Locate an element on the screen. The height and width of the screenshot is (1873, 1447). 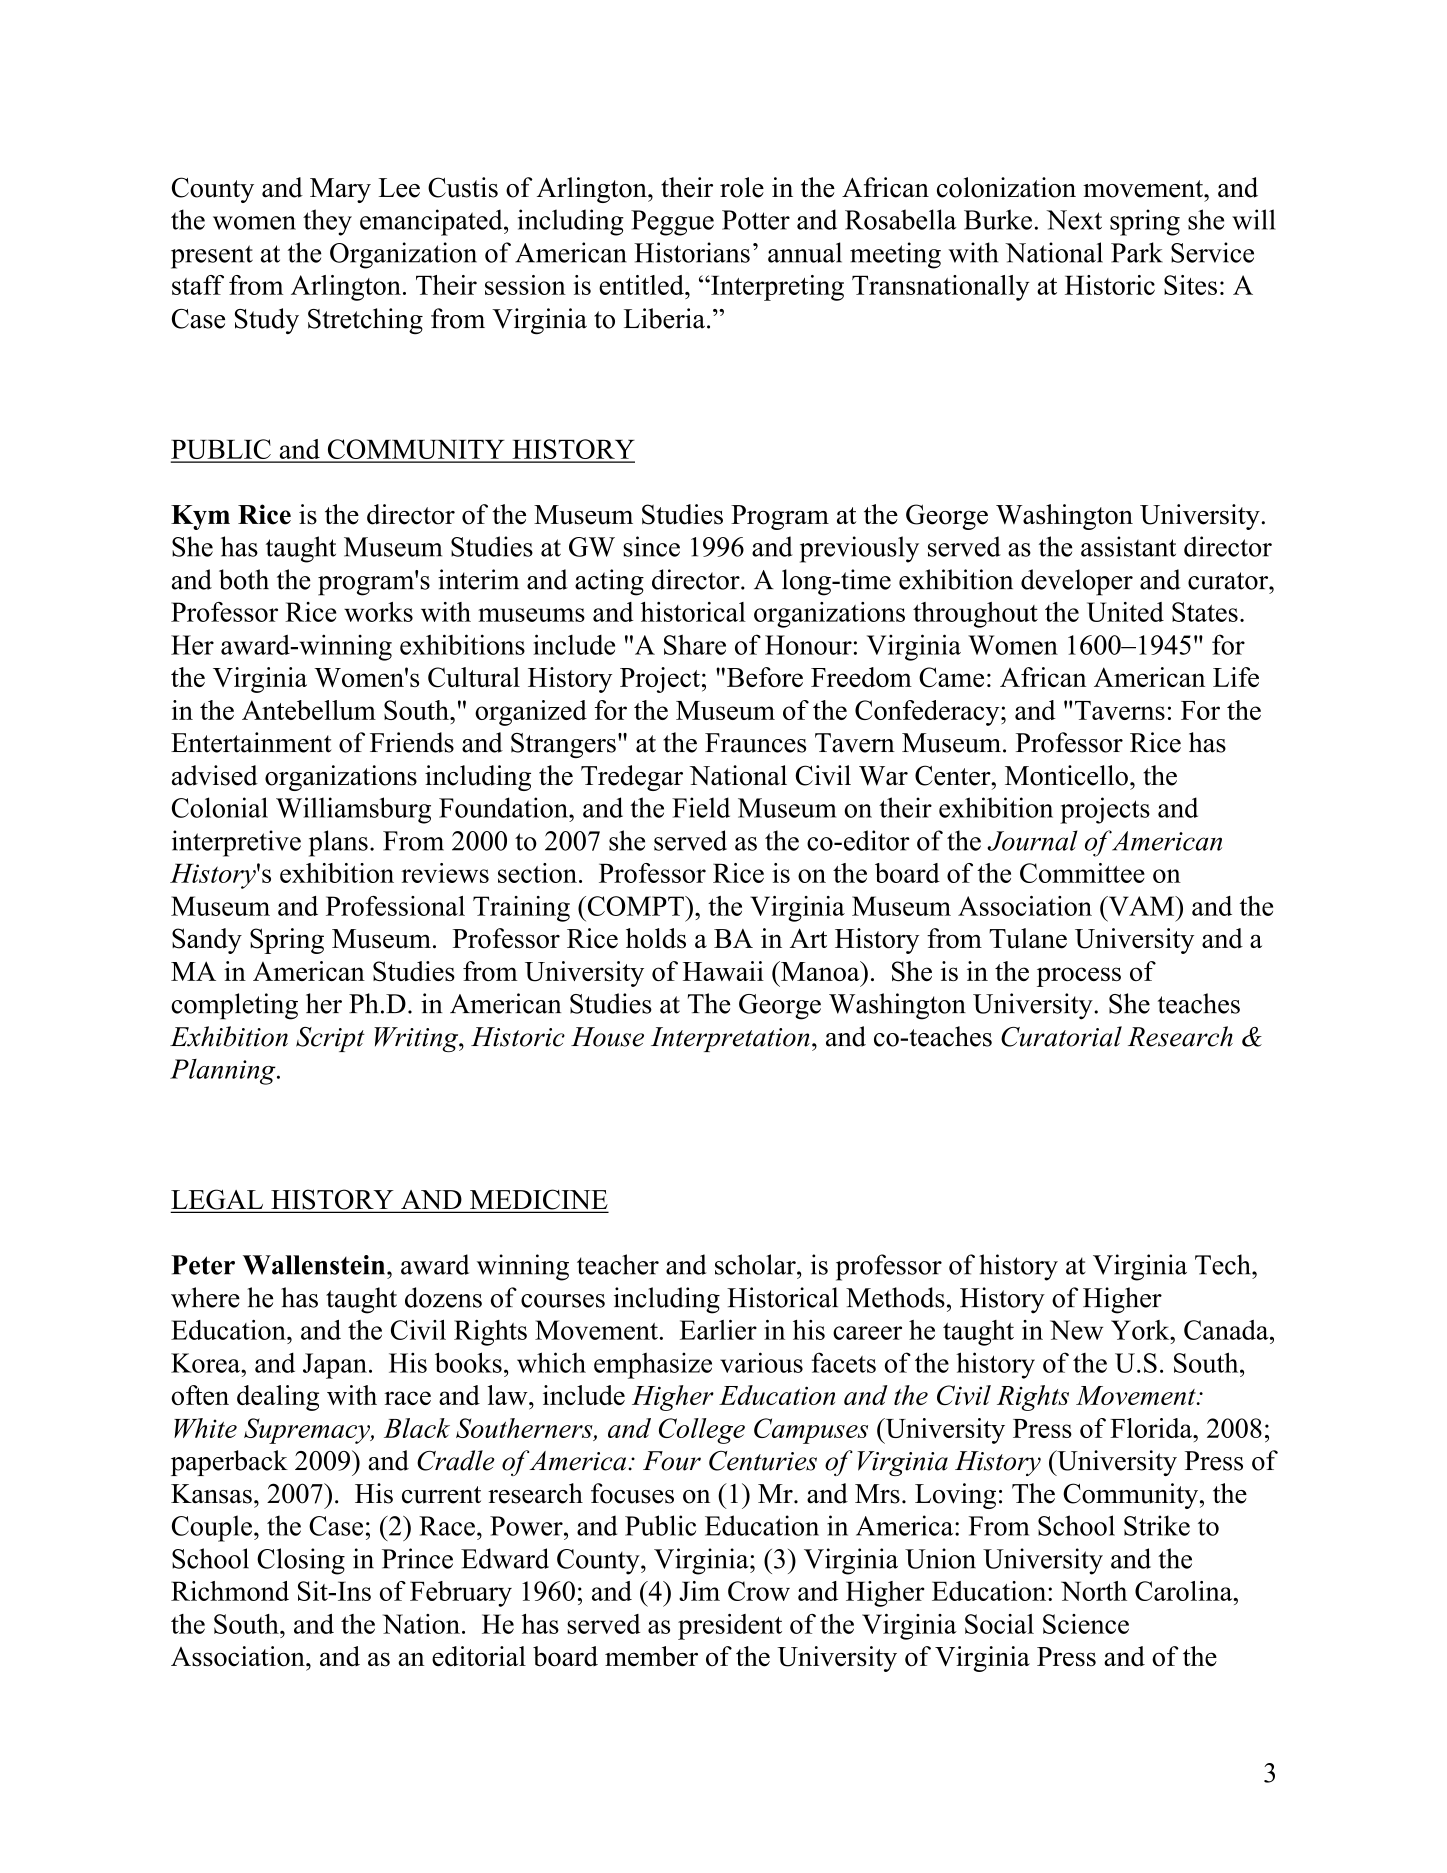
they is located at coordinates (327, 222).
